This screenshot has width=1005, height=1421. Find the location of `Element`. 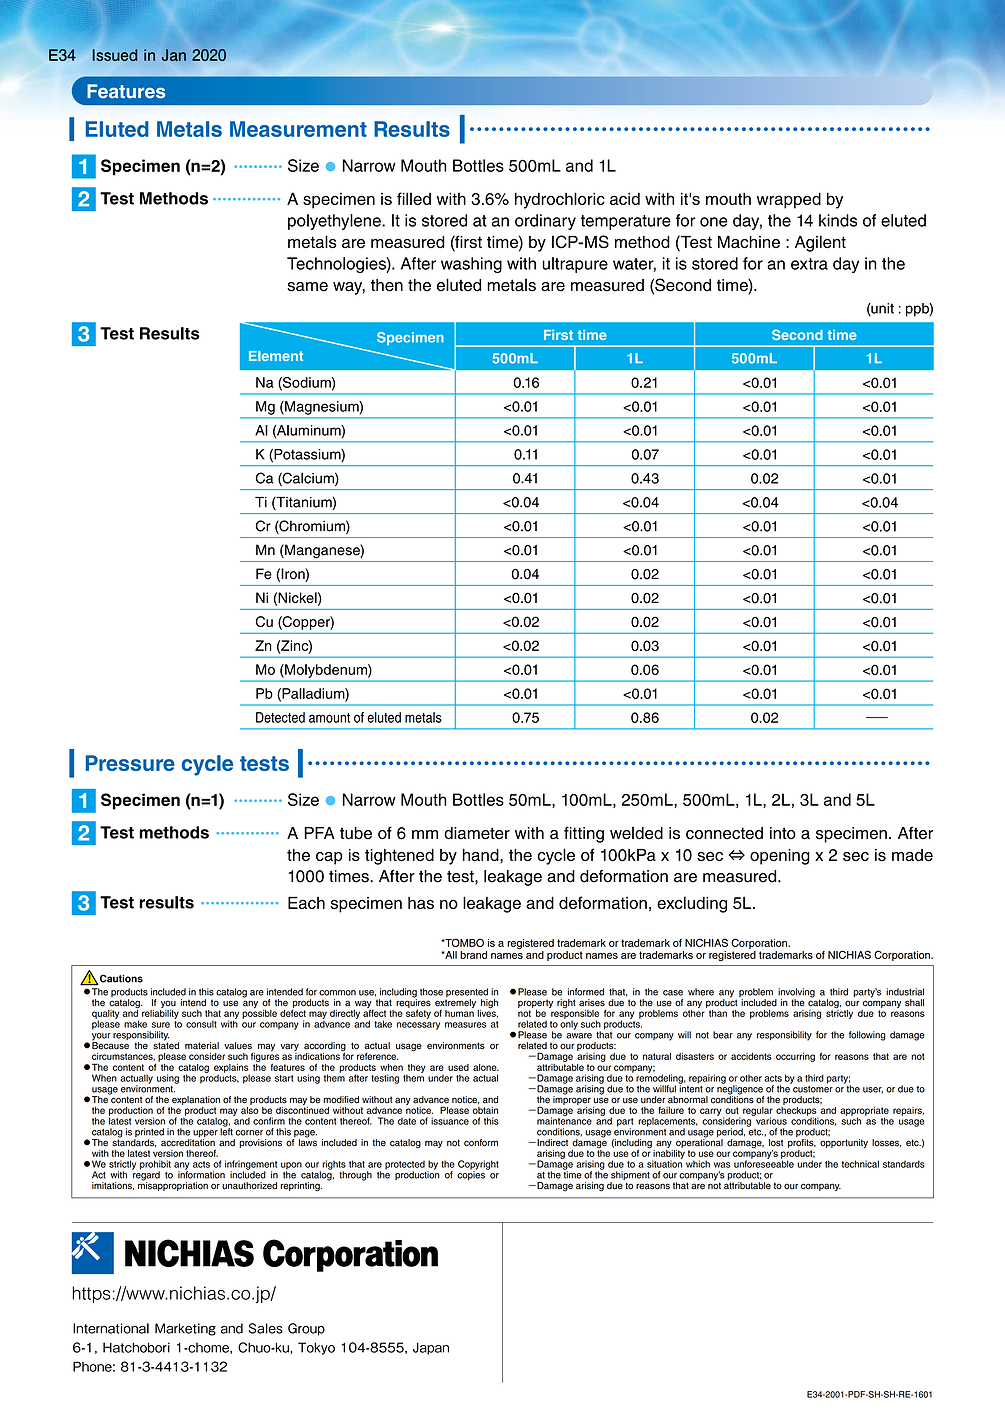

Element is located at coordinates (276, 356).
